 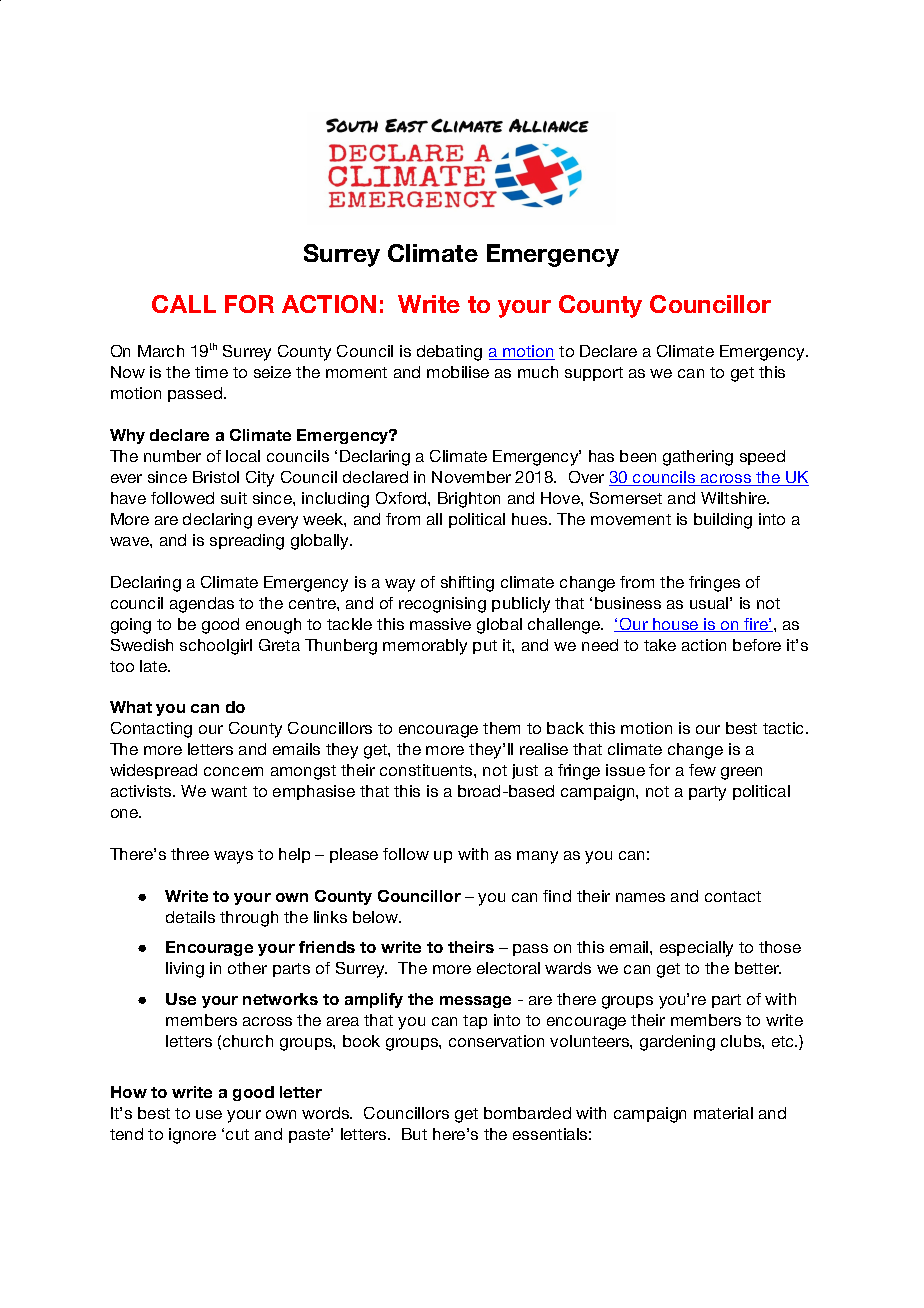 I want to click on CALL, so click(x=184, y=304).
